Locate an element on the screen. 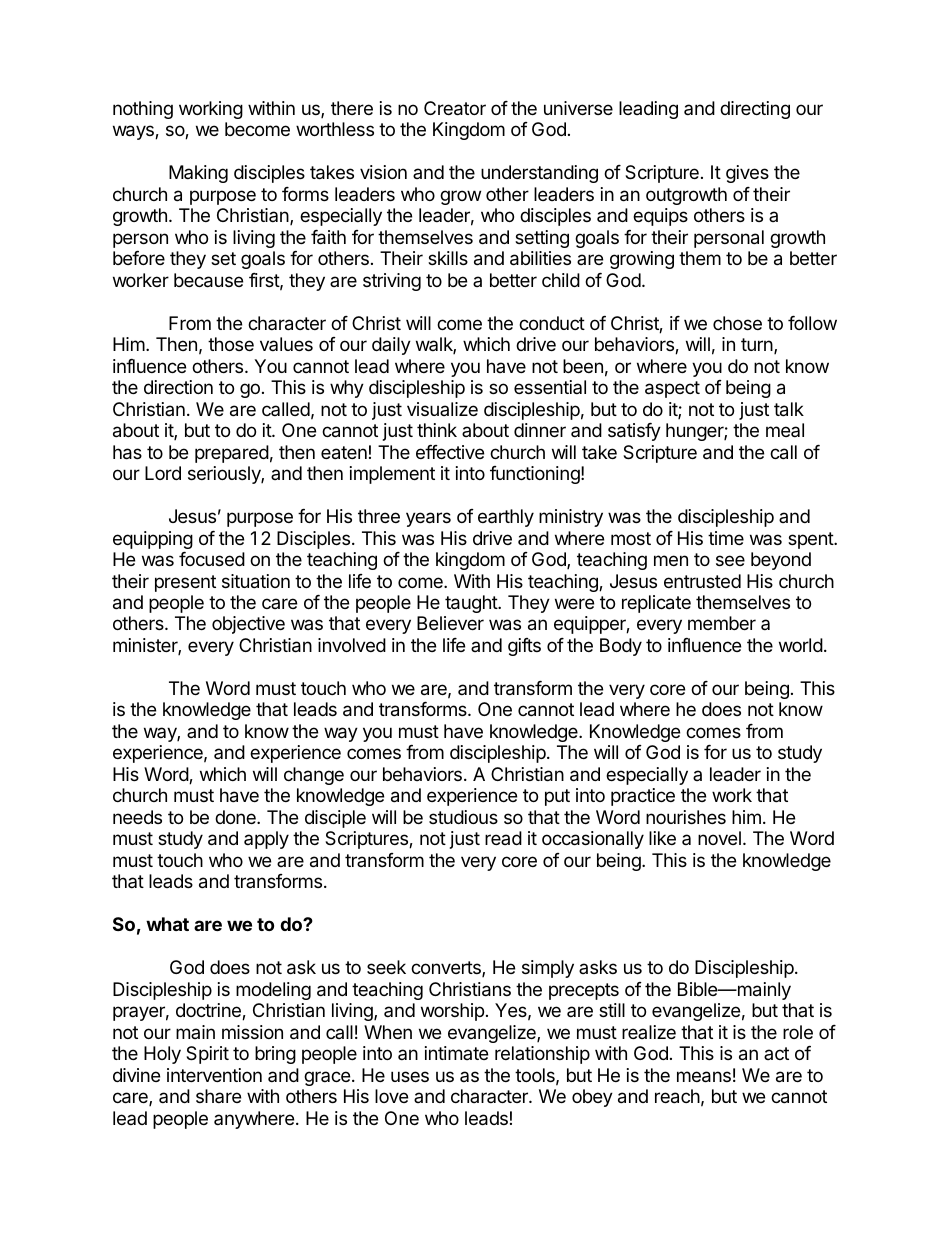 This screenshot has height=1233, width=952. directing is located at coordinates (755, 110).
